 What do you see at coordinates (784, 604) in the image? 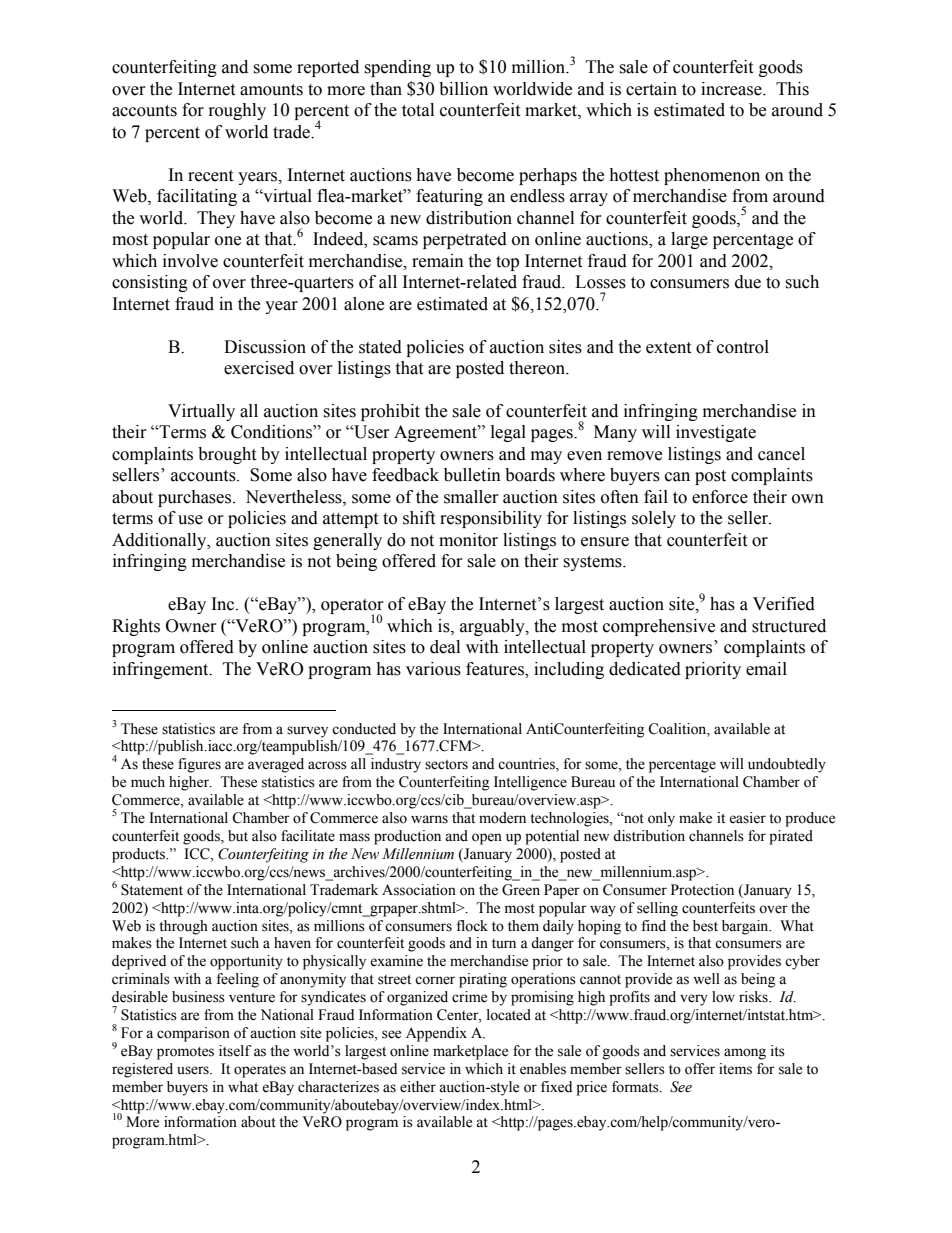
I see `Verified` at bounding box center [784, 604].
